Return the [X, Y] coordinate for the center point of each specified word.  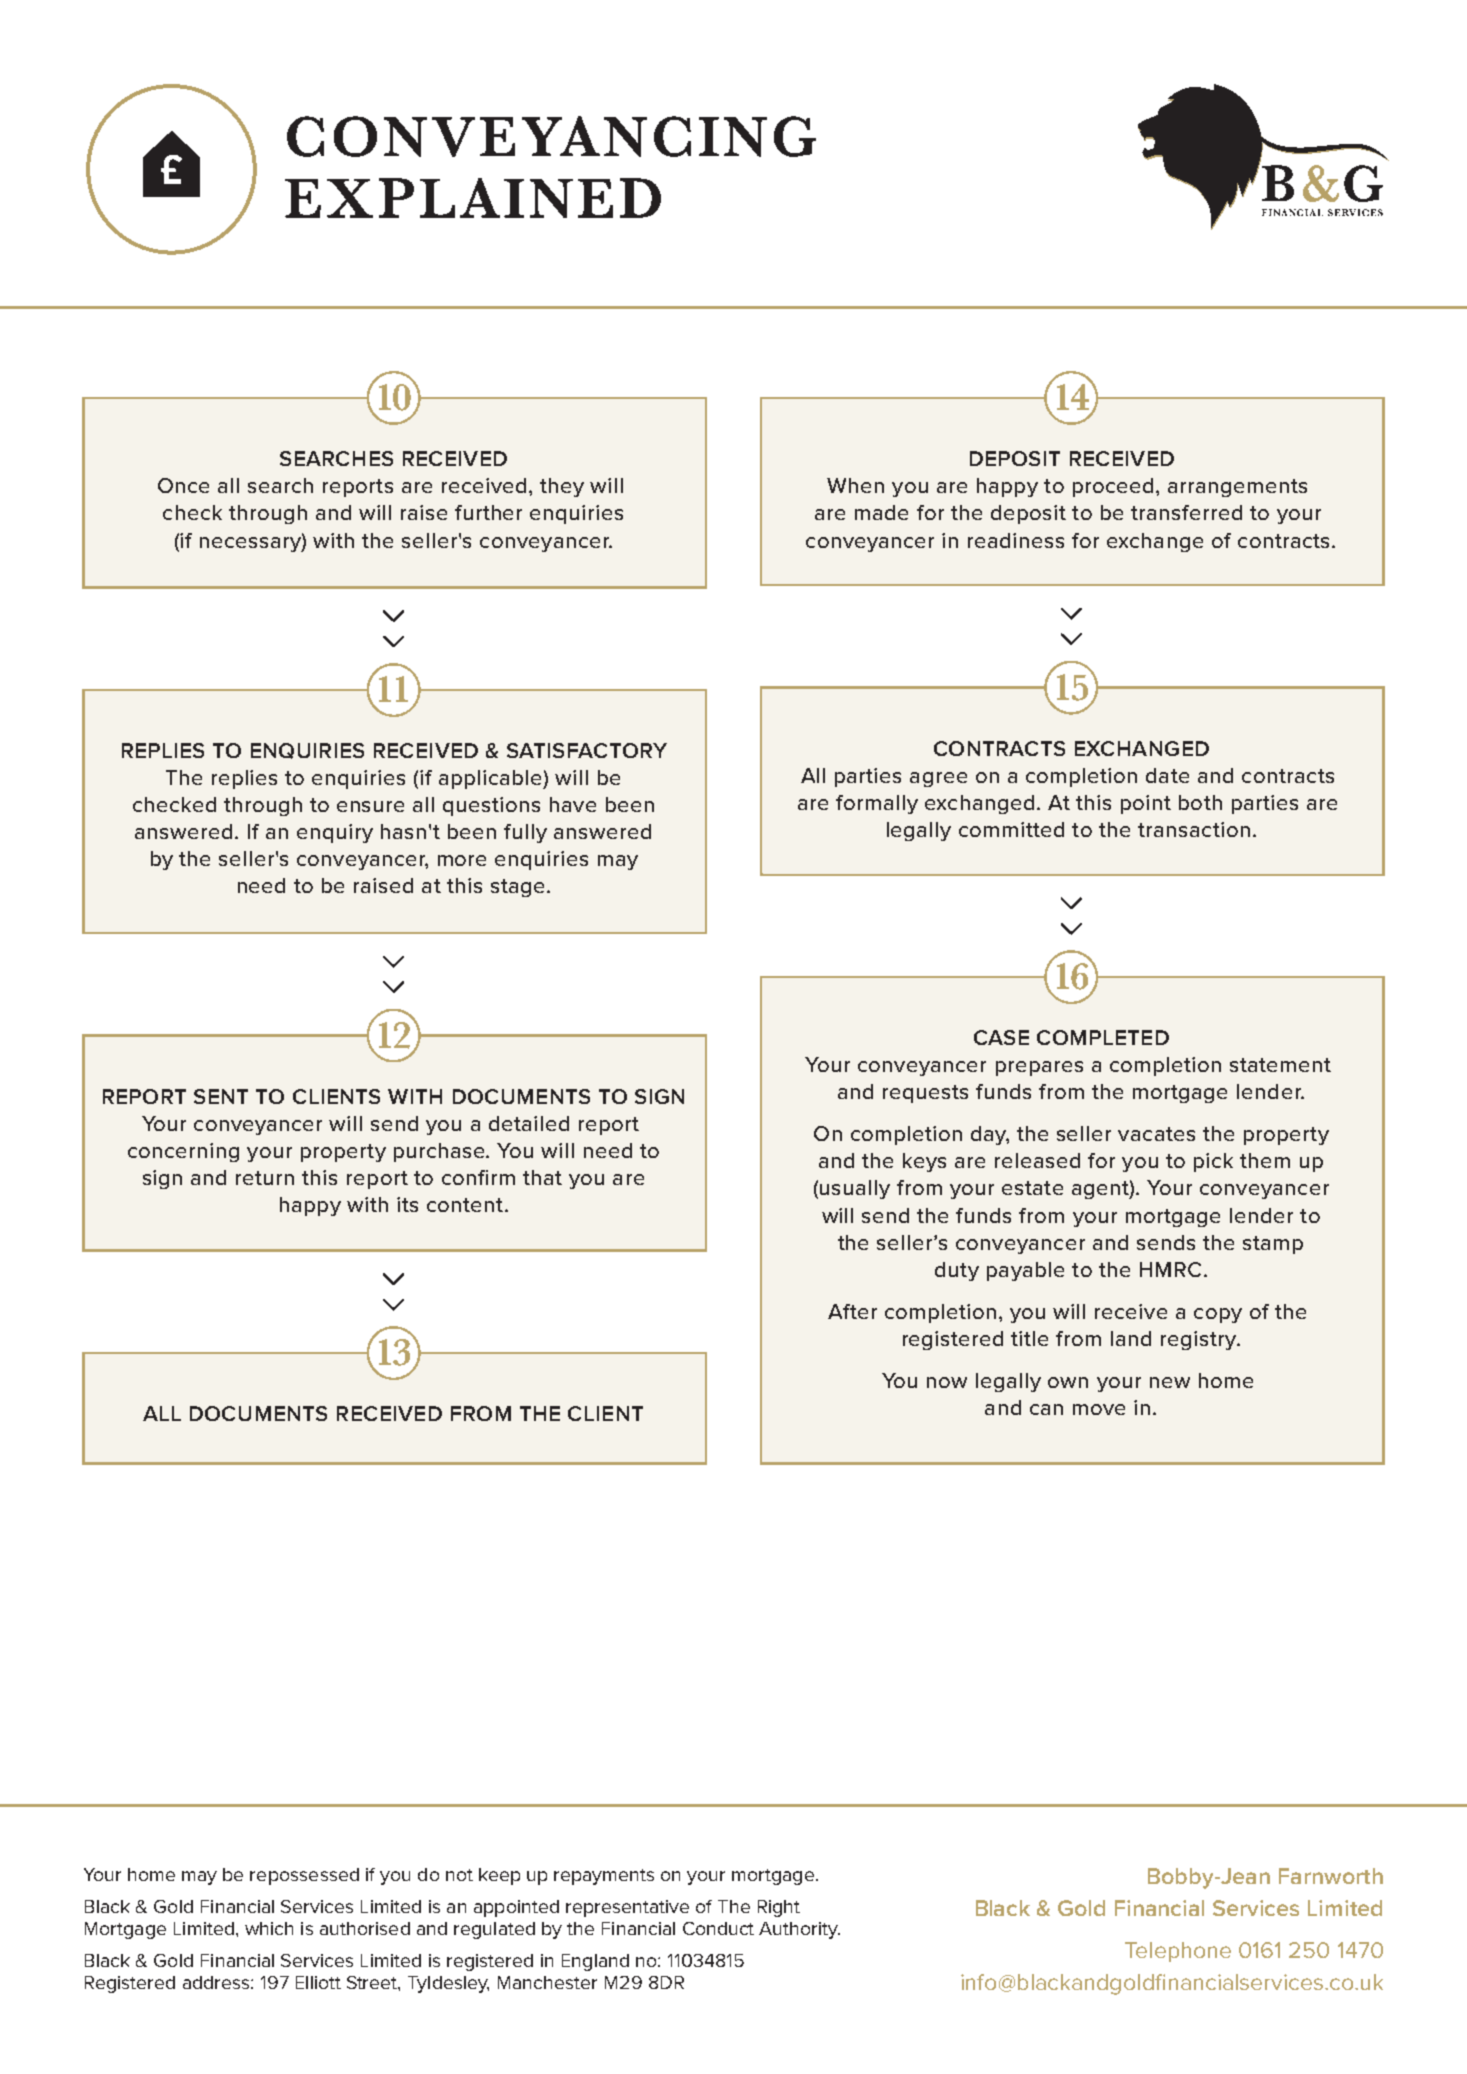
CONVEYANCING [551, 136]
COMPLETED [1103, 1037]
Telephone [1178, 1952]
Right [779, 1908]
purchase [441, 1152]
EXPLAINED [473, 198]
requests [925, 1094]
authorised [365, 1928]
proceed [1113, 487]
